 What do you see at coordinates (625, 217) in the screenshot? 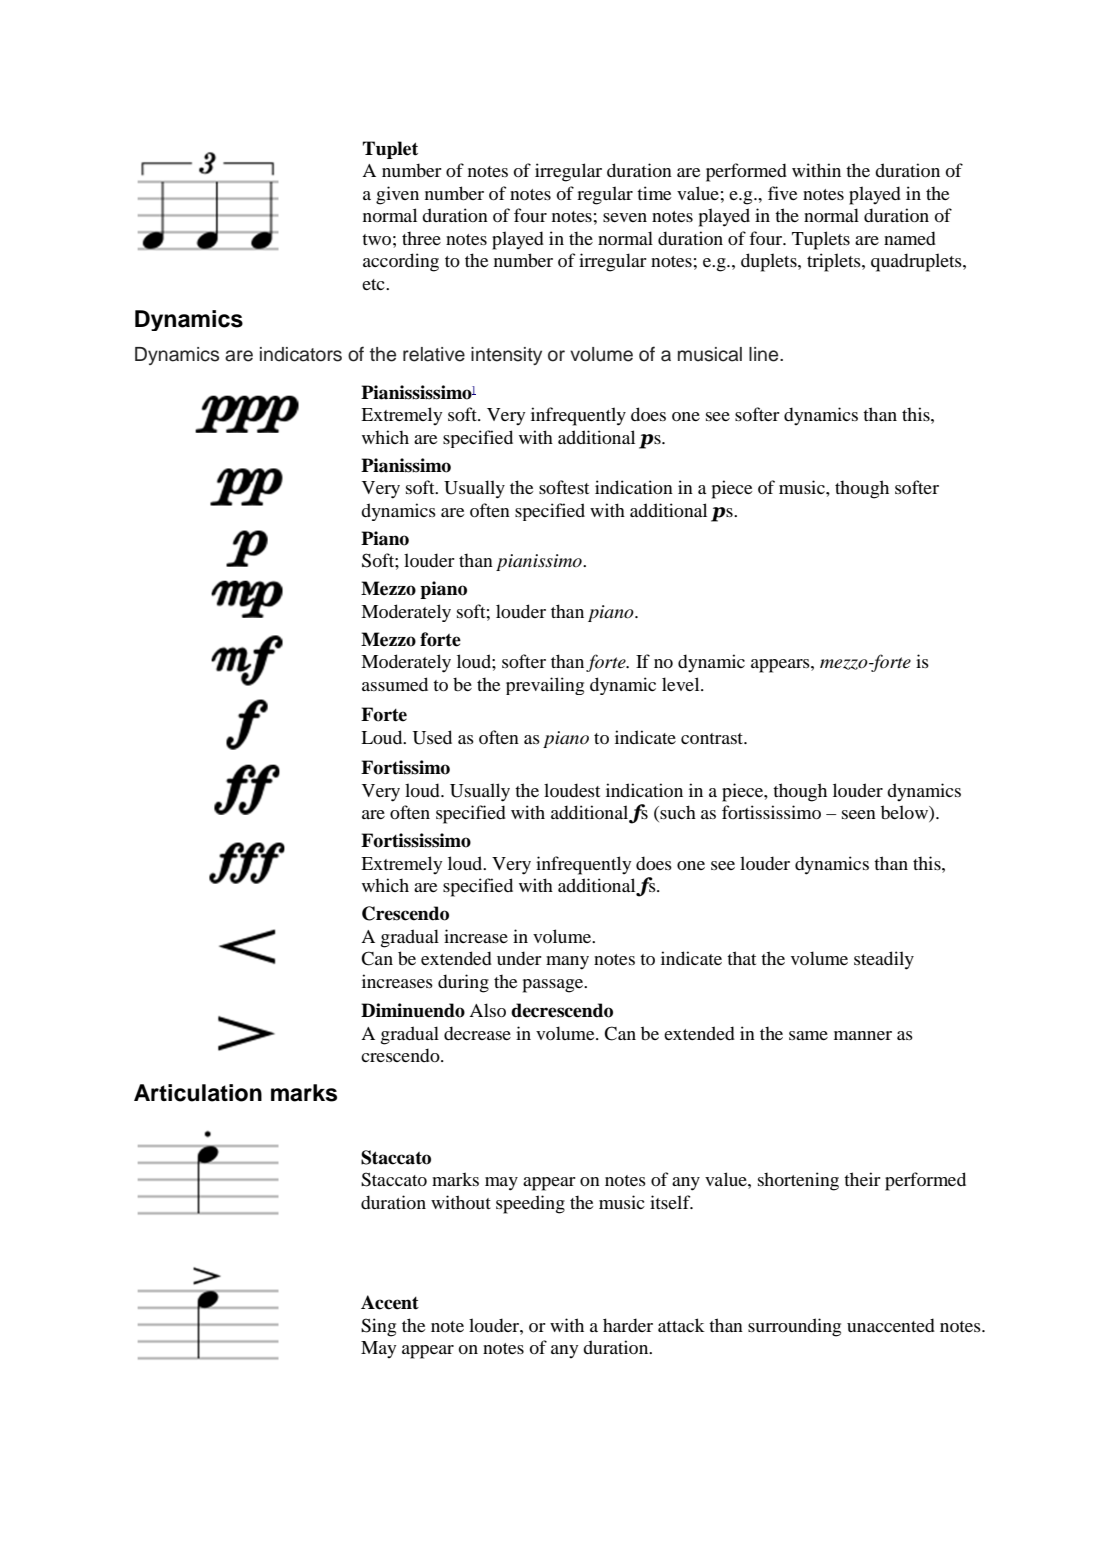
I see `seven` at bounding box center [625, 217].
